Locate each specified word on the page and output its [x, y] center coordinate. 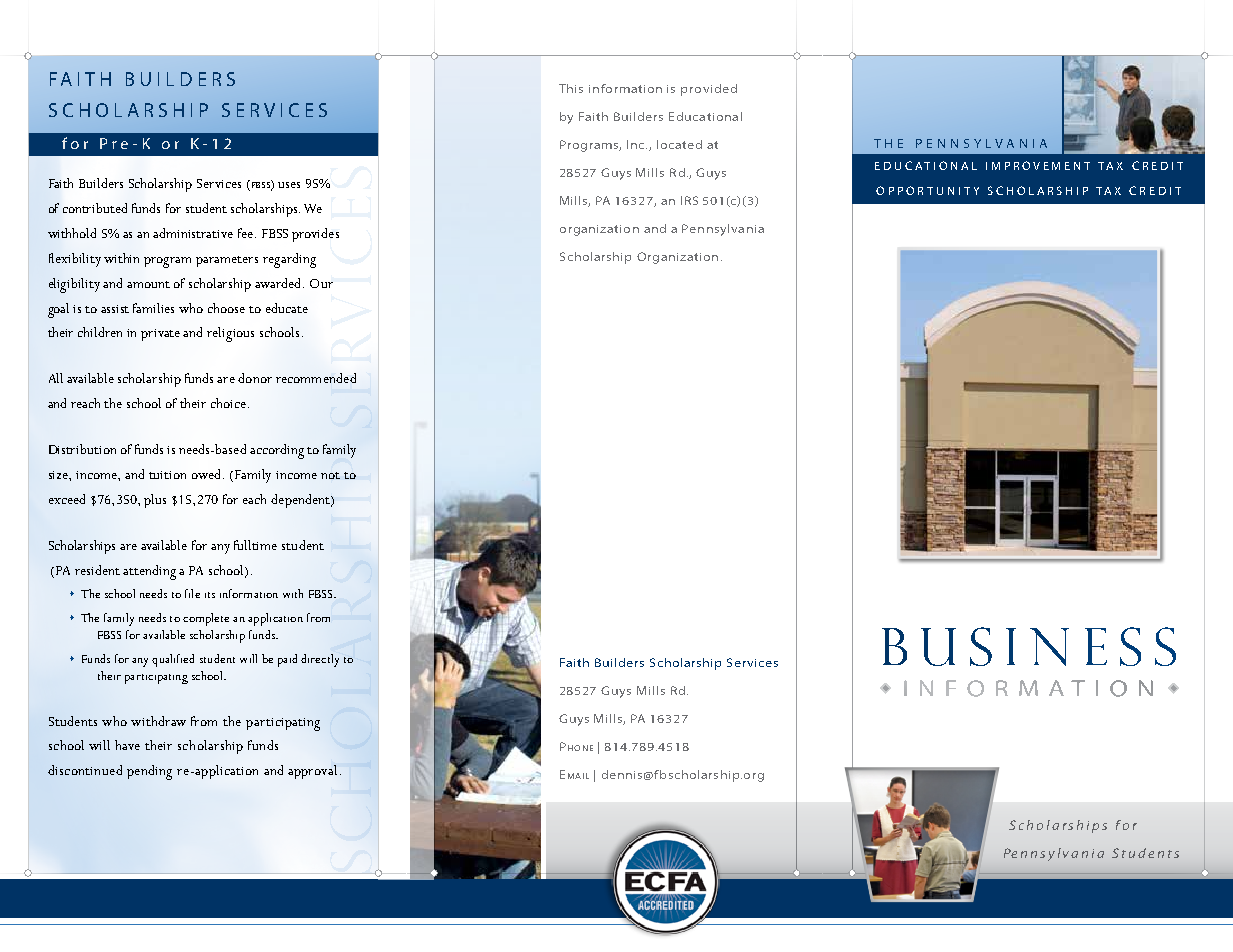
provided [709, 90]
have [127, 745]
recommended [316, 378]
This [571, 88]
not [330, 475]
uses [289, 185]
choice [230, 403]
